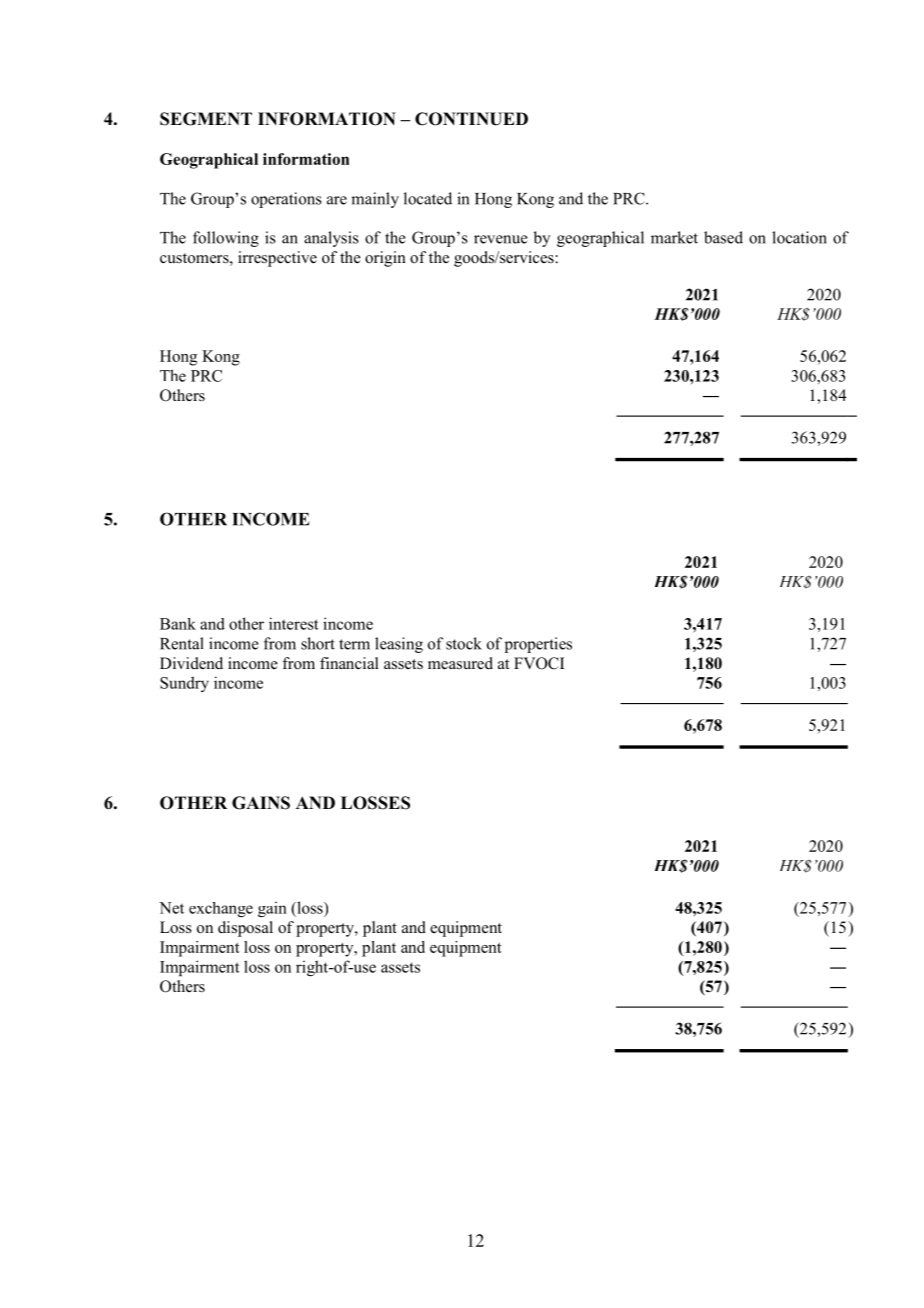  What do you see at coordinates (723, 237) in the screenshot?
I see `based` at bounding box center [723, 237].
